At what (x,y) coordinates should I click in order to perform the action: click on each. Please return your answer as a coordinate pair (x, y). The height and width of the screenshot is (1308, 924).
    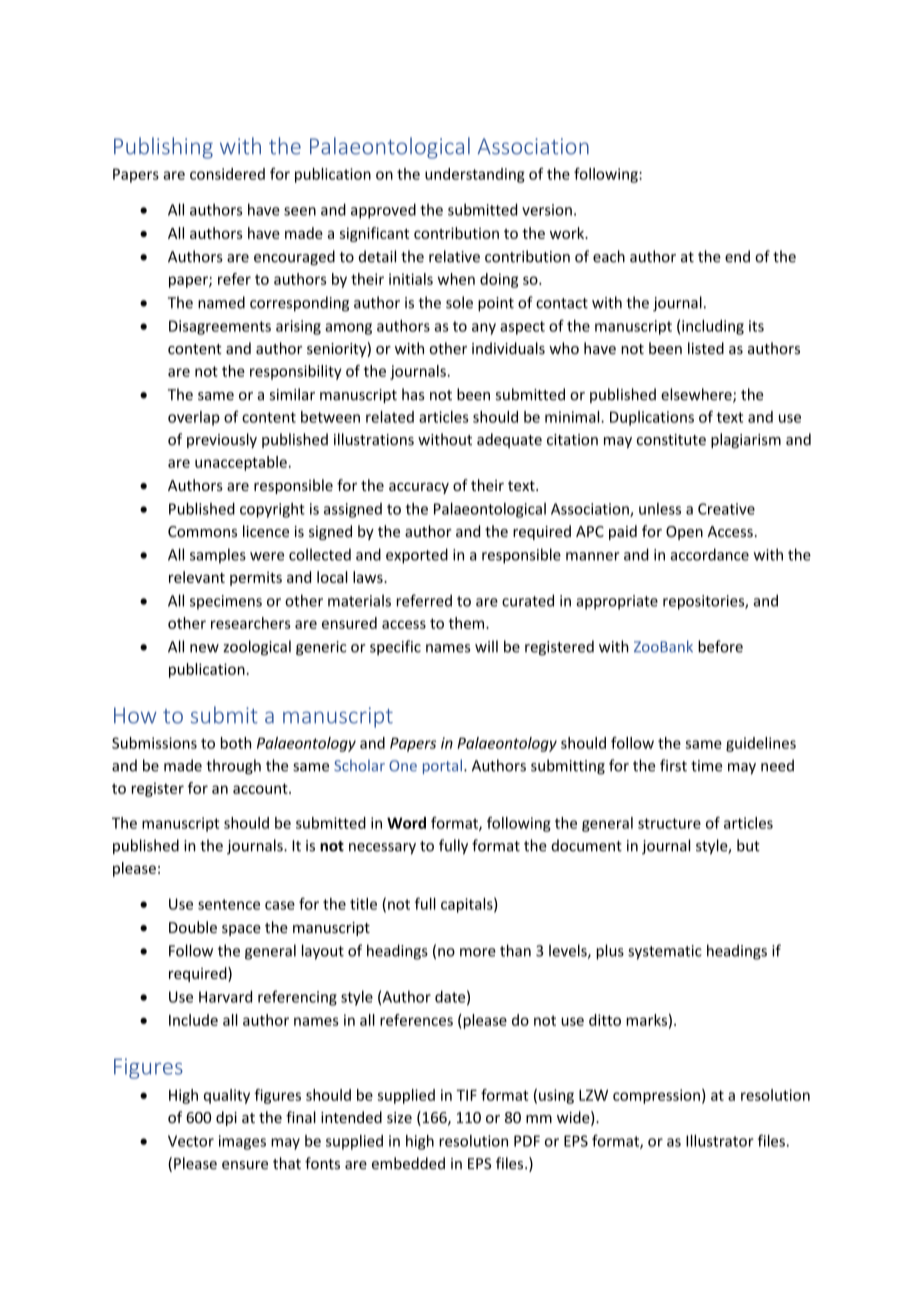
    Looking at the image, I should click on (609, 256).
